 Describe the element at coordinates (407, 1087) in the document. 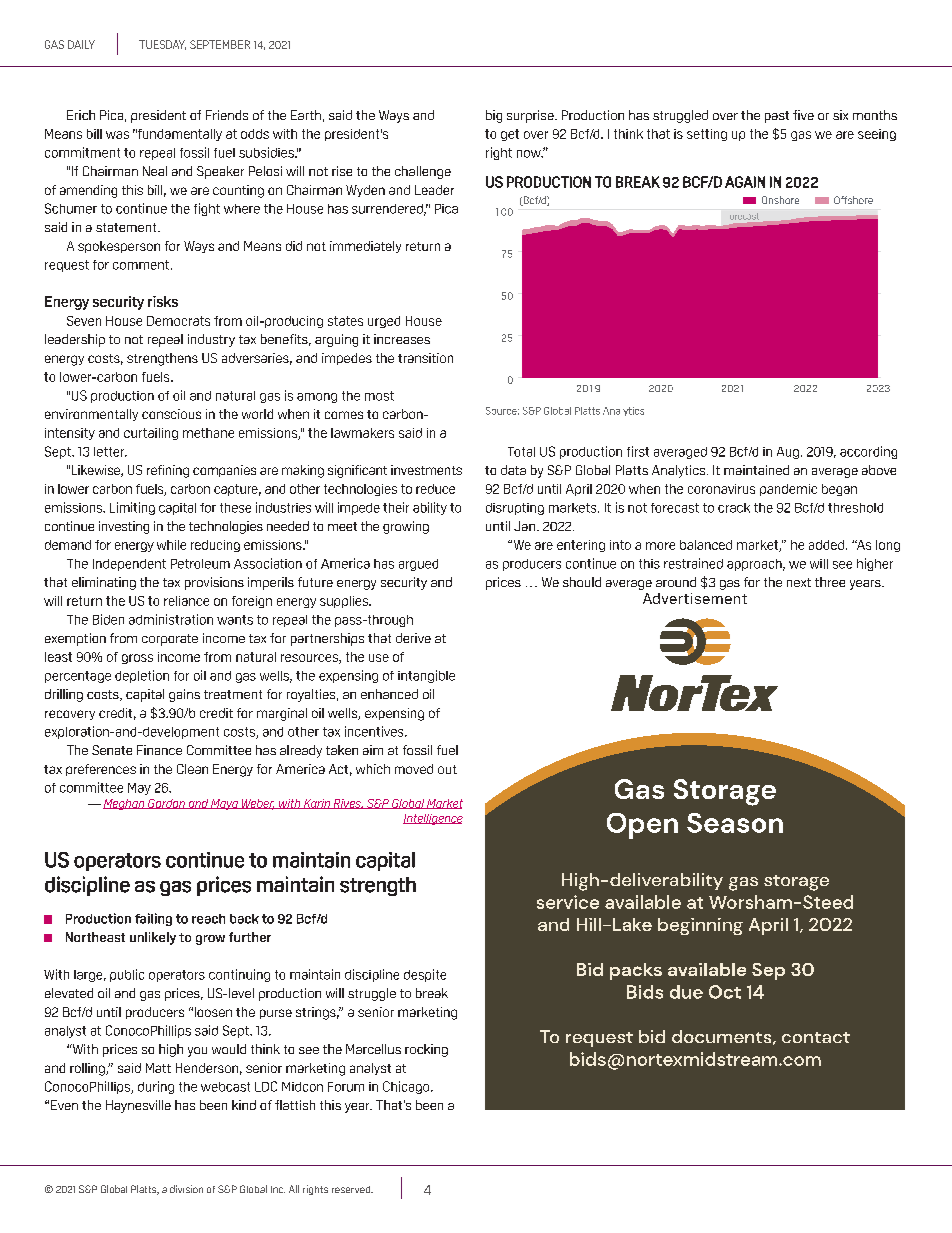

I see `Chicago` at that location.
